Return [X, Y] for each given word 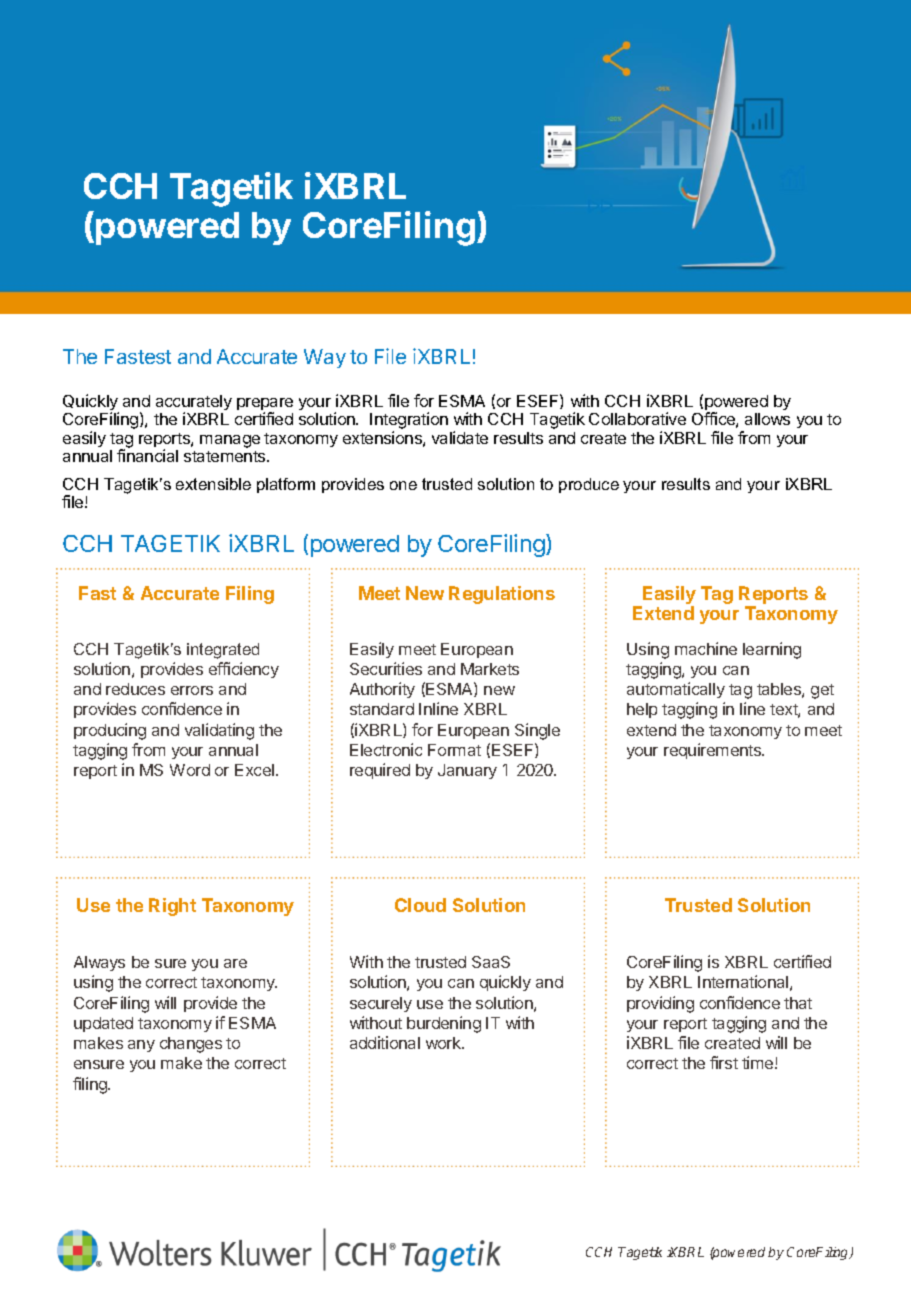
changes [191, 1045]
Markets [490, 669]
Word [190, 770]
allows [767, 419]
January [467, 771]
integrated [223, 651]
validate [460, 437]
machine [706, 648]
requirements [714, 751]
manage [230, 441]
